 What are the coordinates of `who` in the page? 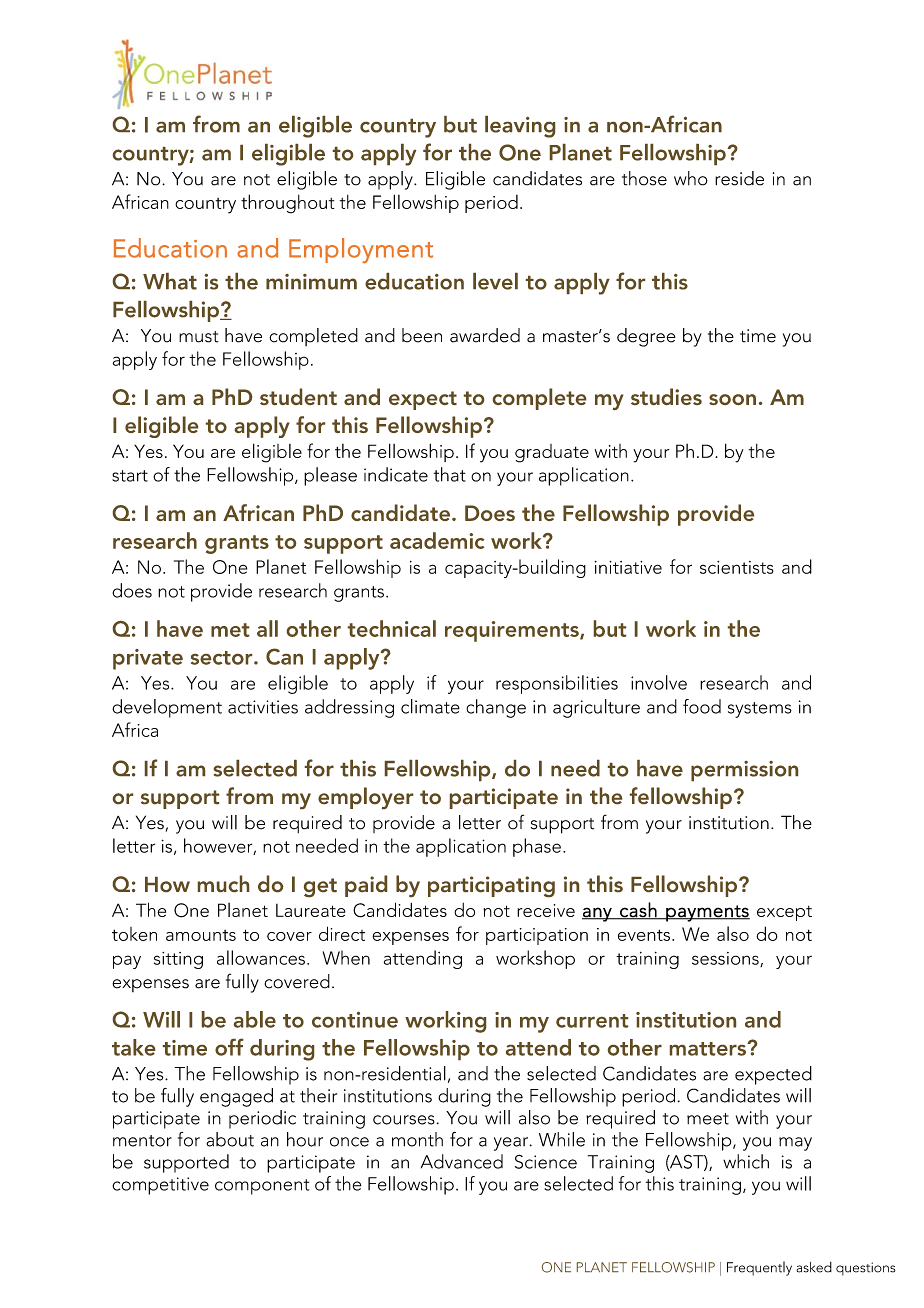 It's located at (691, 178).
